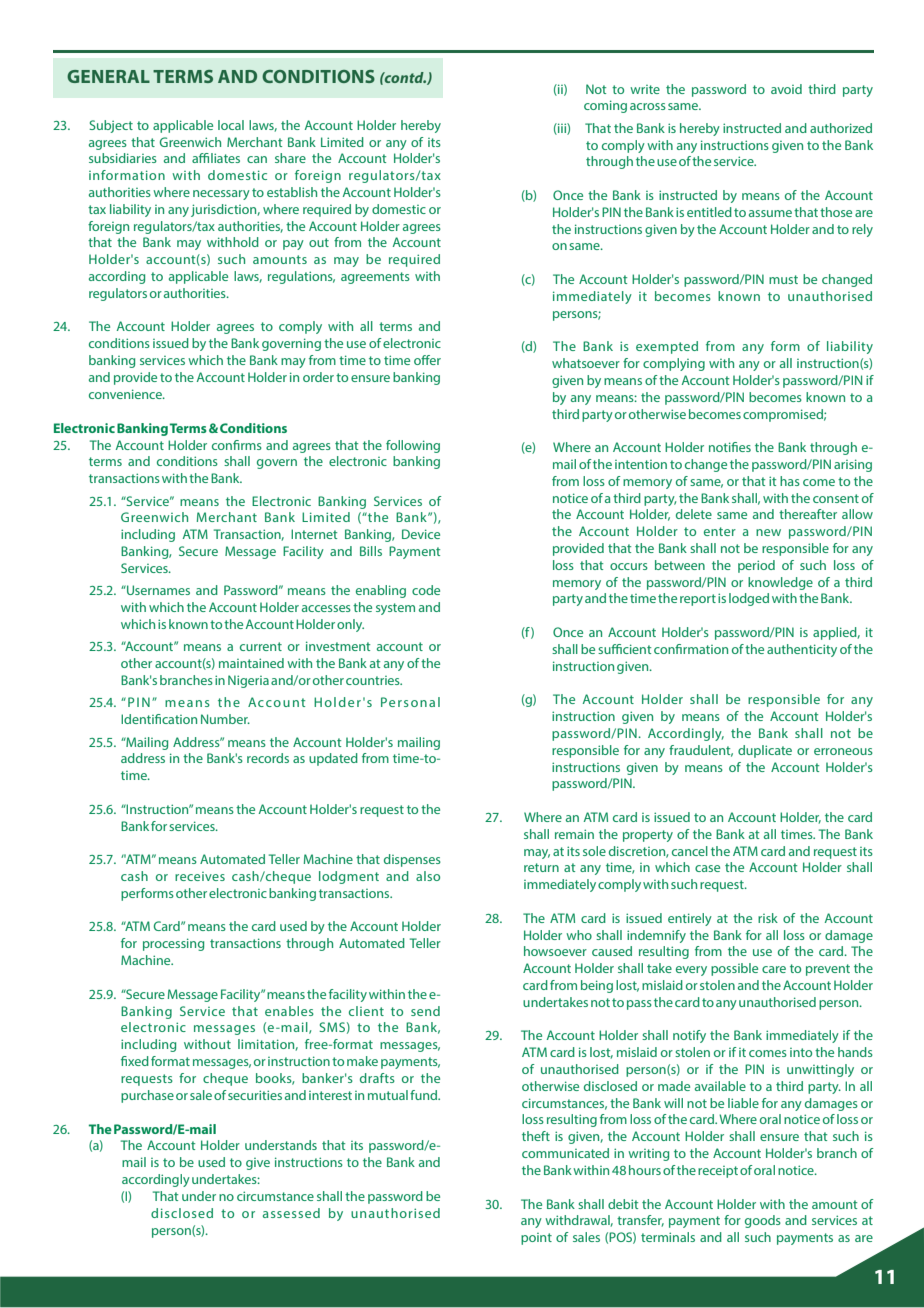 This screenshot has height=1308, width=924. What do you see at coordinates (536, 1239) in the screenshot?
I see `point` at bounding box center [536, 1239].
